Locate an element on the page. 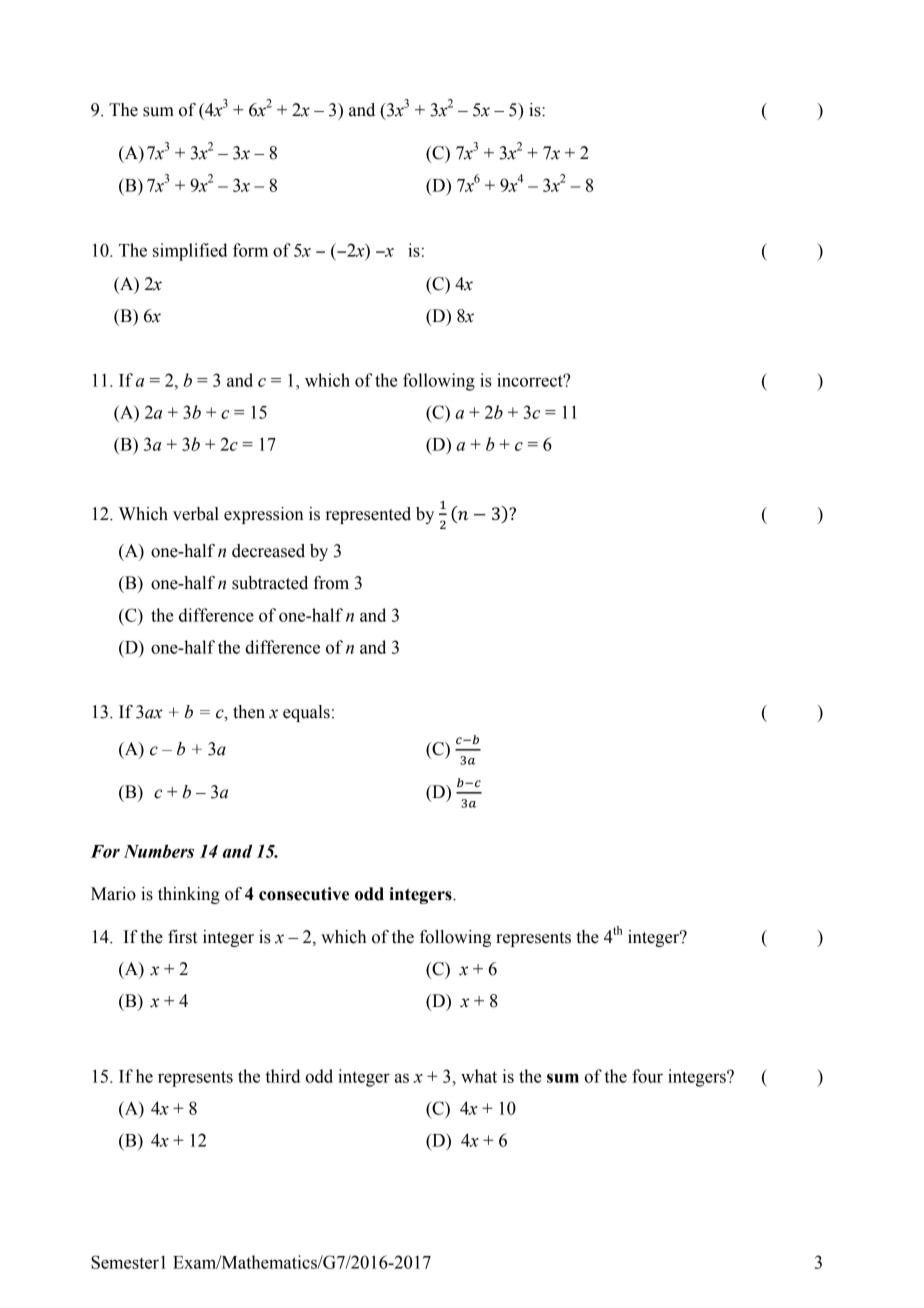  equals is located at coordinates (306, 713).
